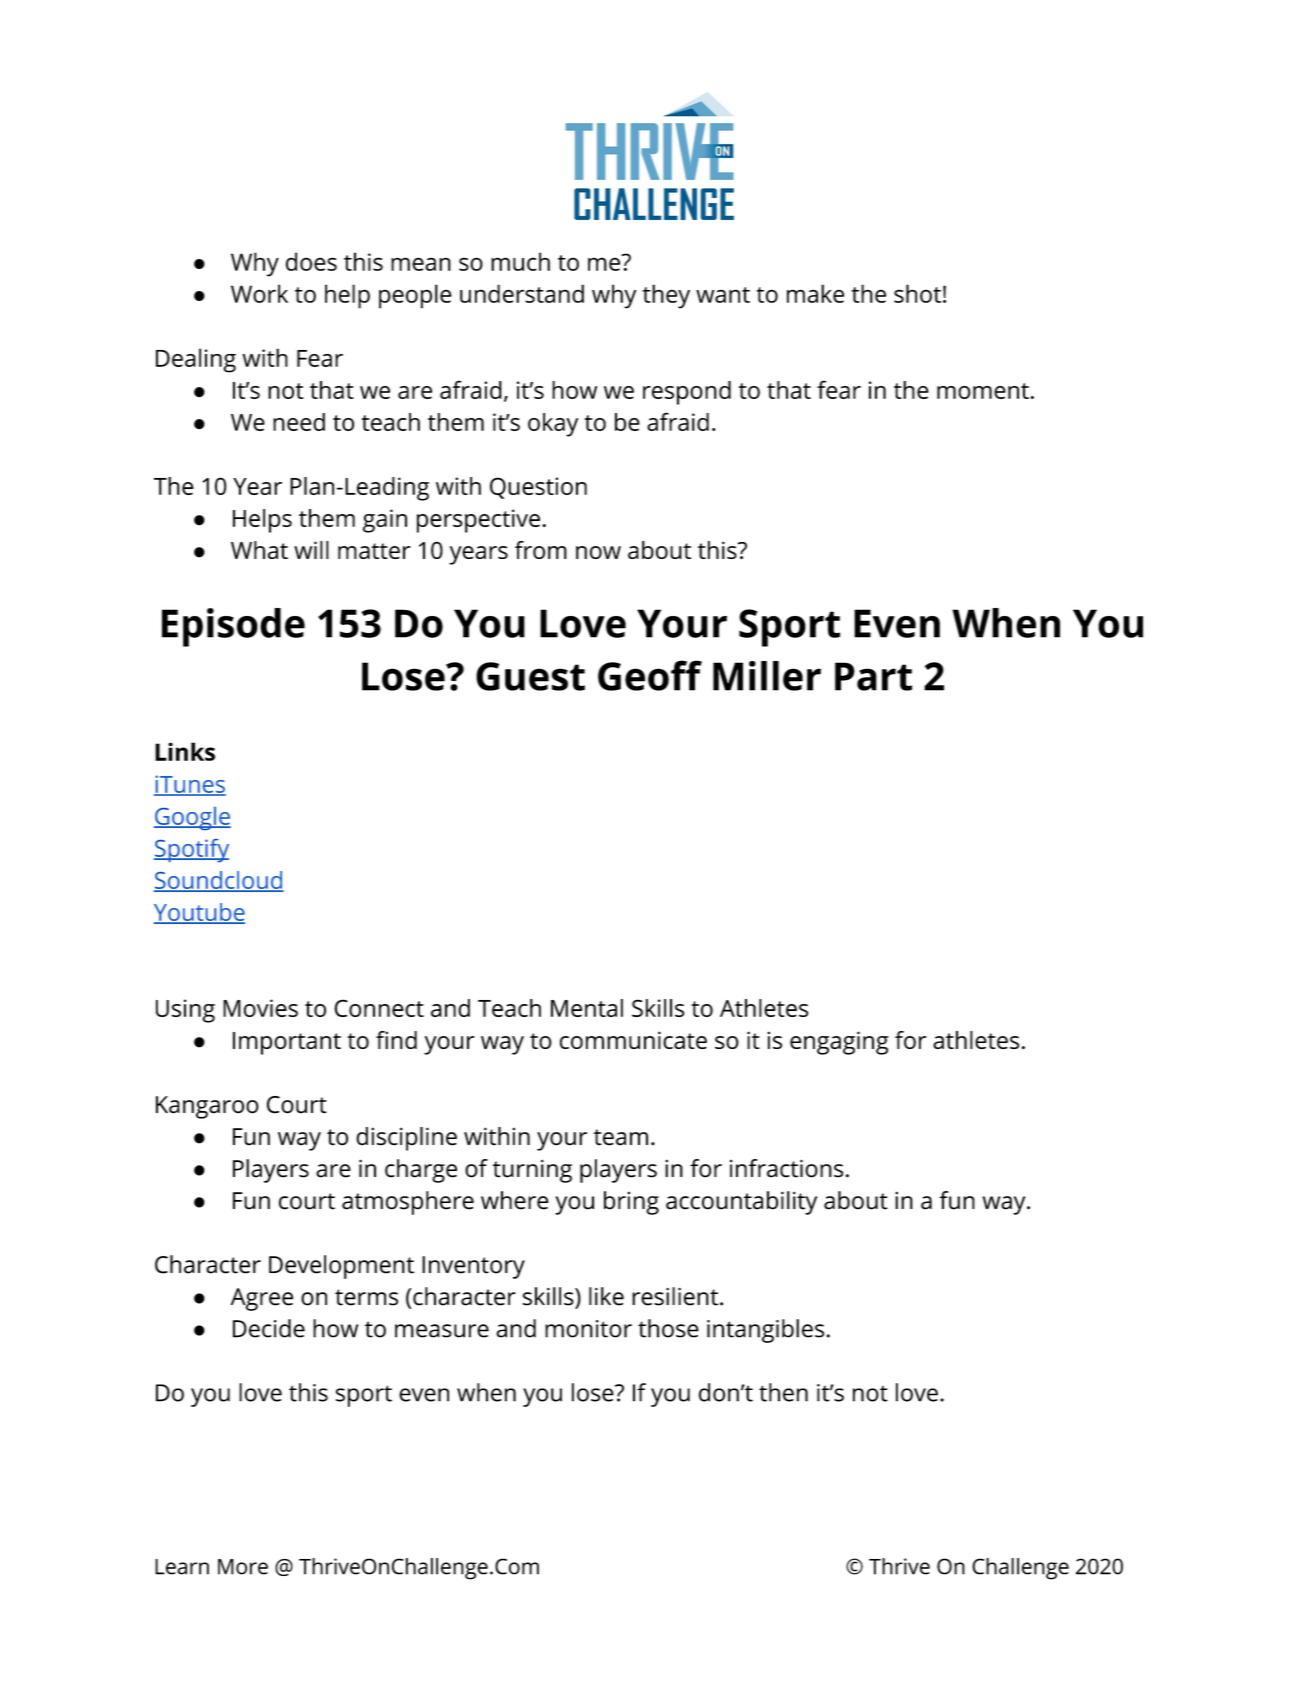  What do you see at coordinates (530, 676) in the screenshot?
I see `Guest` at bounding box center [530, 676].
